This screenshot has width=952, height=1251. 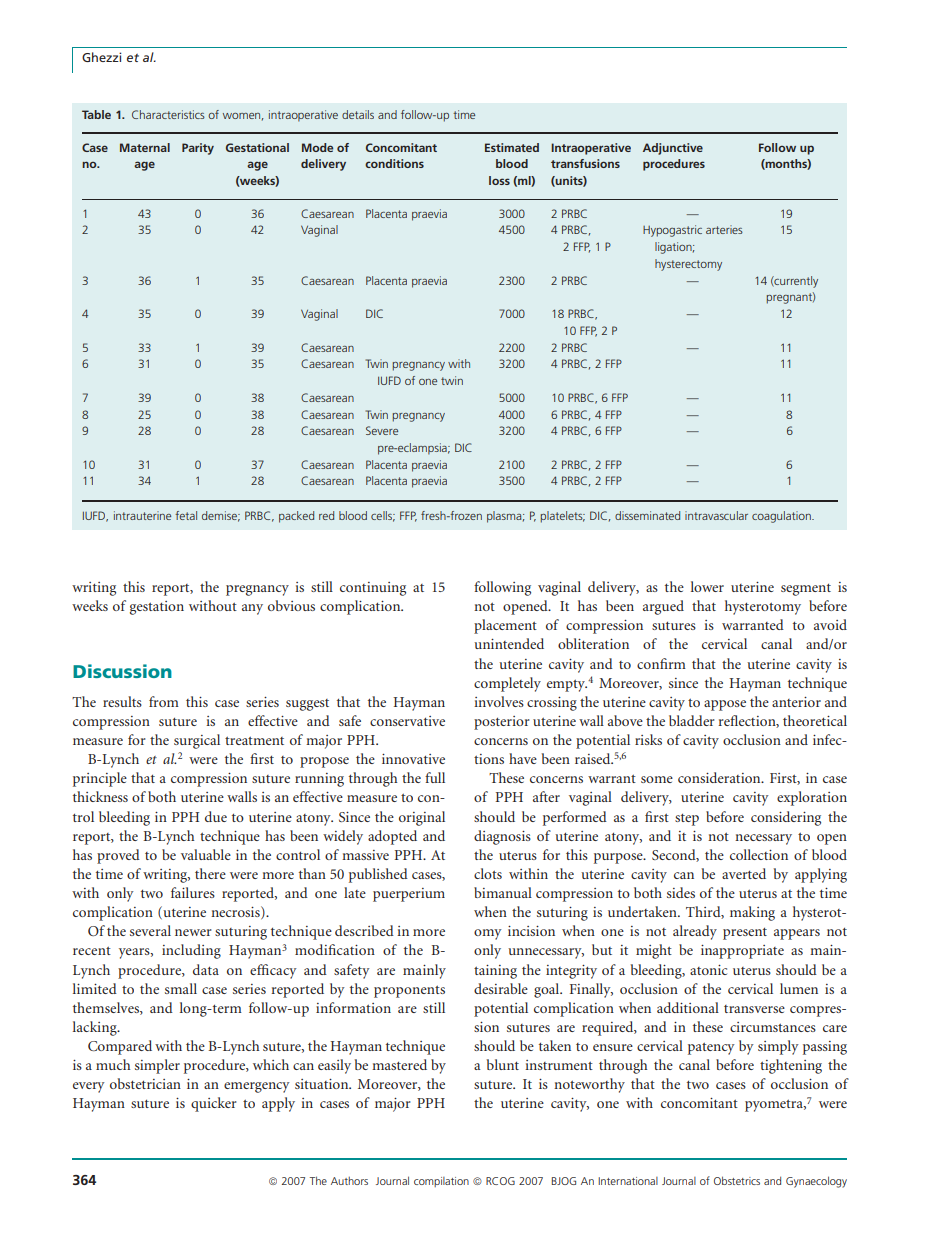 I want to click on appose, so click(x=725, y=705).
